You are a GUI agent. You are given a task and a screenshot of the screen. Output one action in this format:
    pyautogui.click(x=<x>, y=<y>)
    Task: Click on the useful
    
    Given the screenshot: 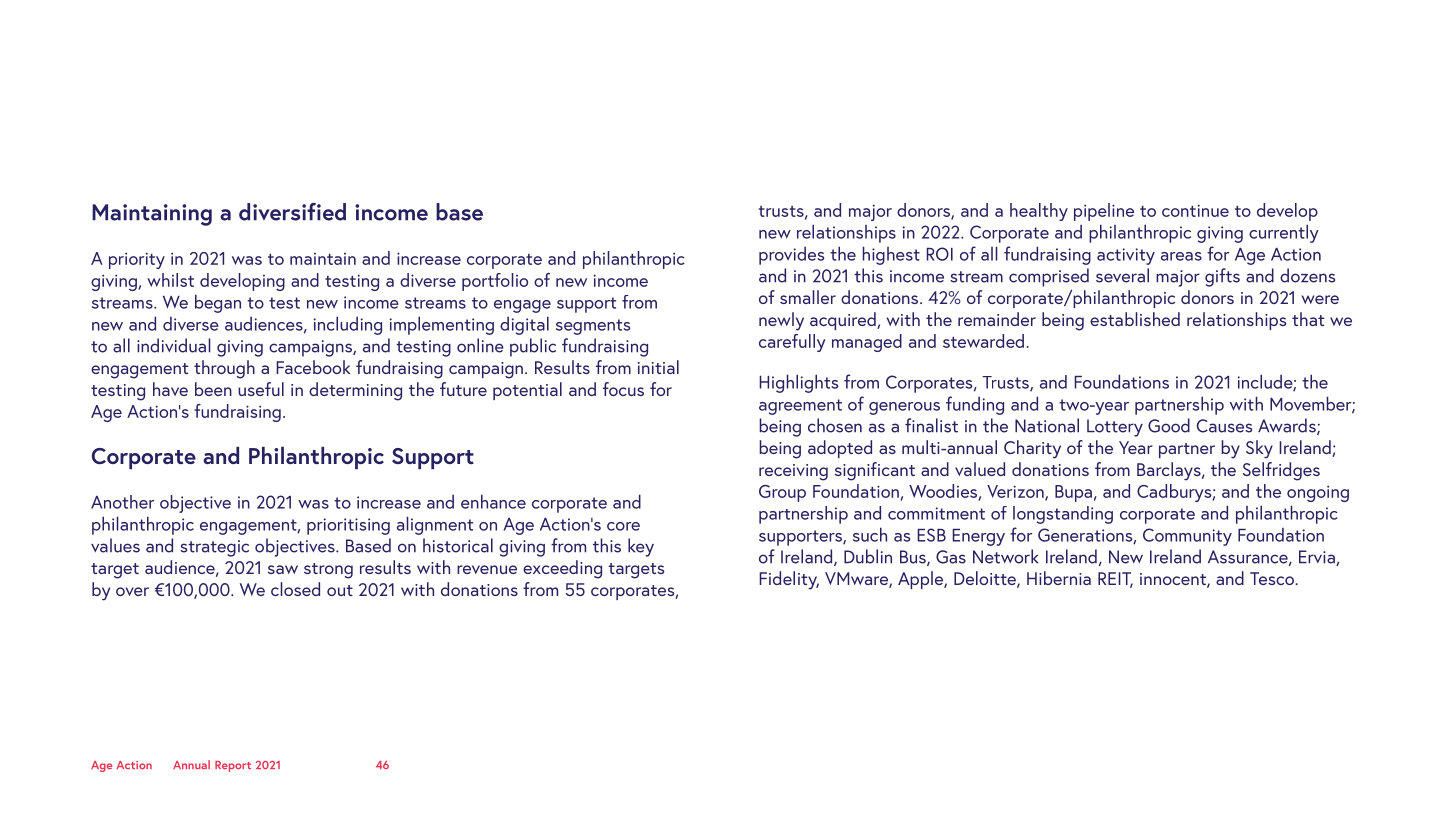 What is the action you would take?
    pyautogui.click(x=261, y=389)
